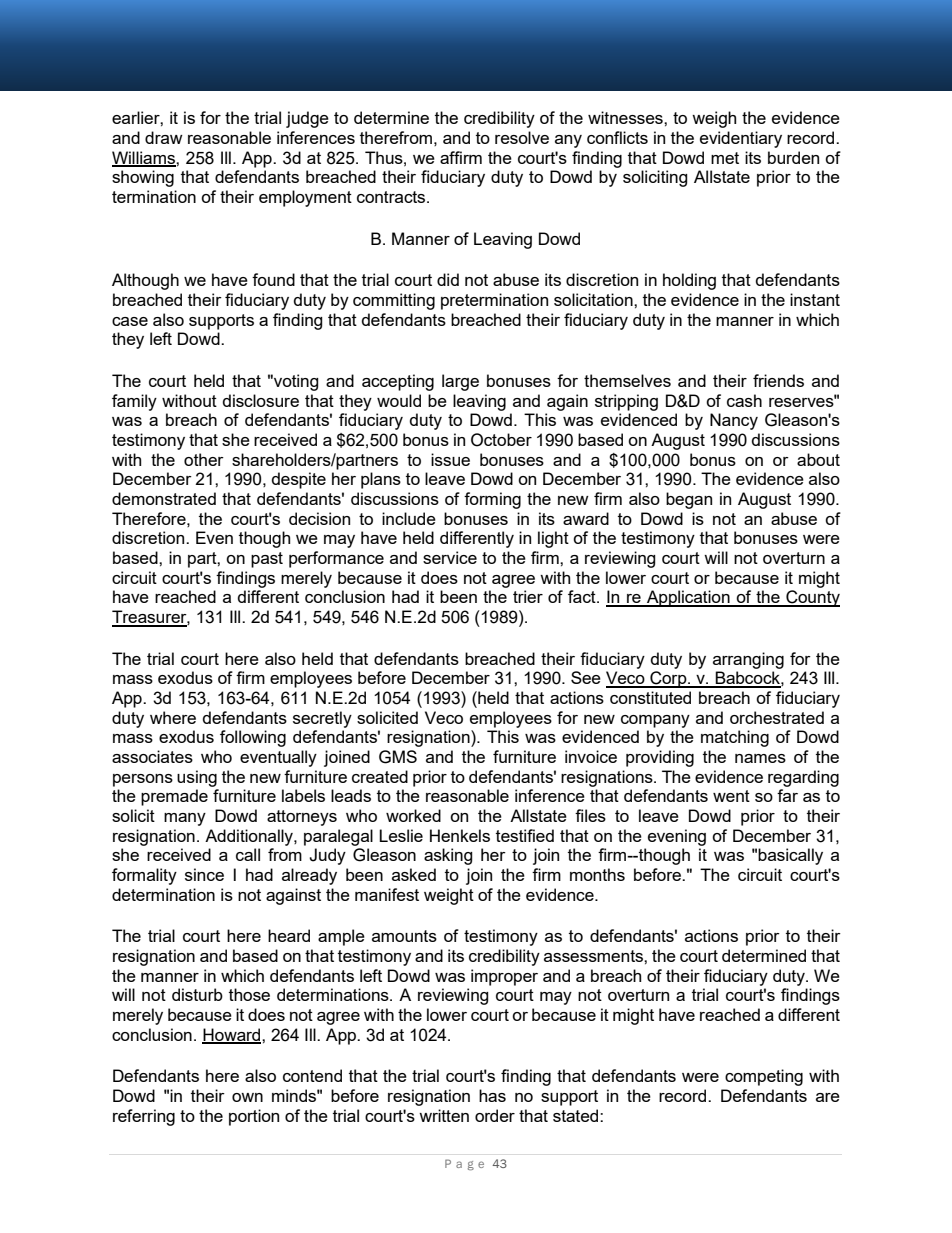 The height and width of the screenshot is (1233, 952). What do you see at coordinates (204, 874) in the screenshot?
I see `since` at bounding box center [204, 874].
